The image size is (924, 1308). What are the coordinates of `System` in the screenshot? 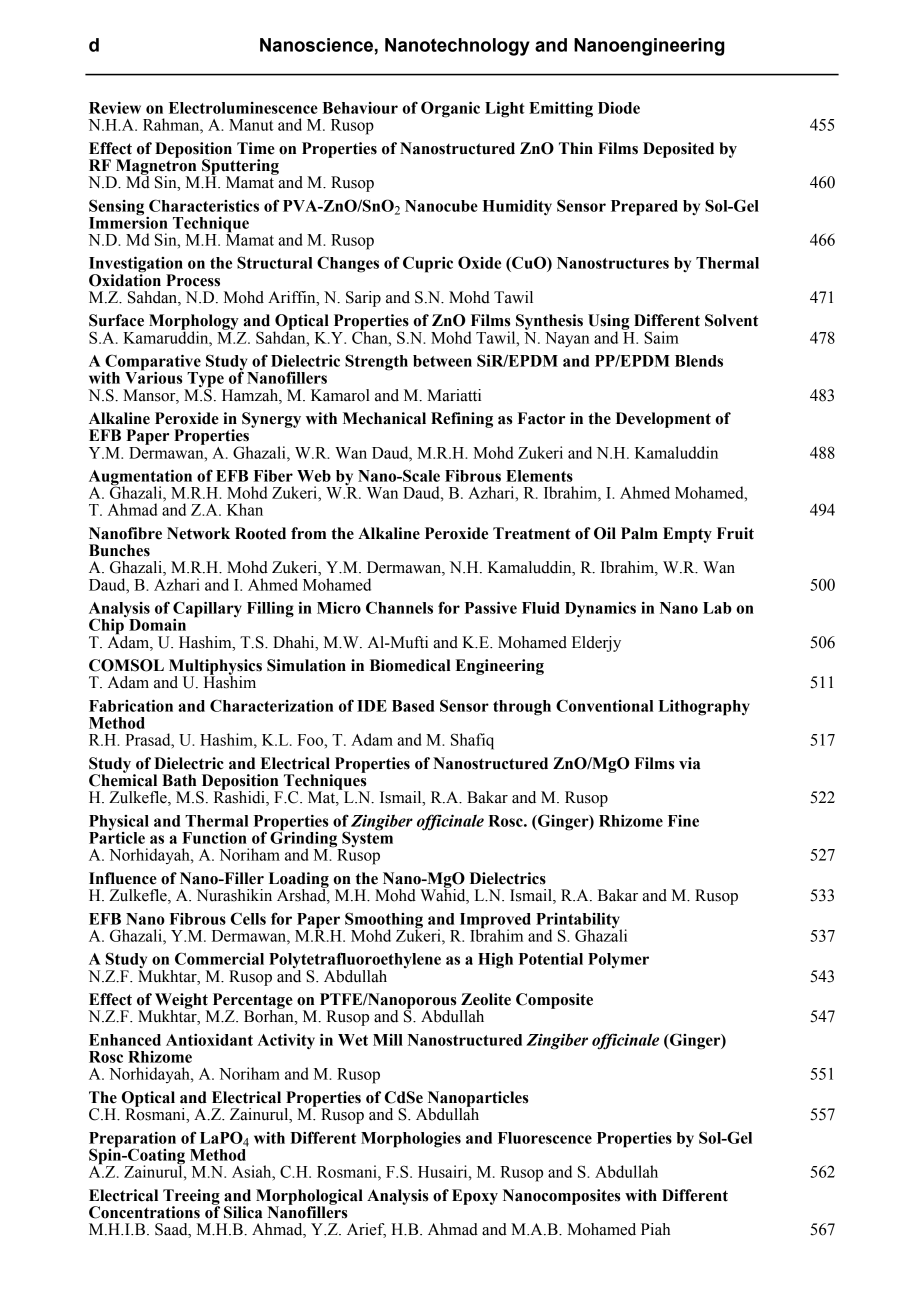 It's located at (366, 839).
